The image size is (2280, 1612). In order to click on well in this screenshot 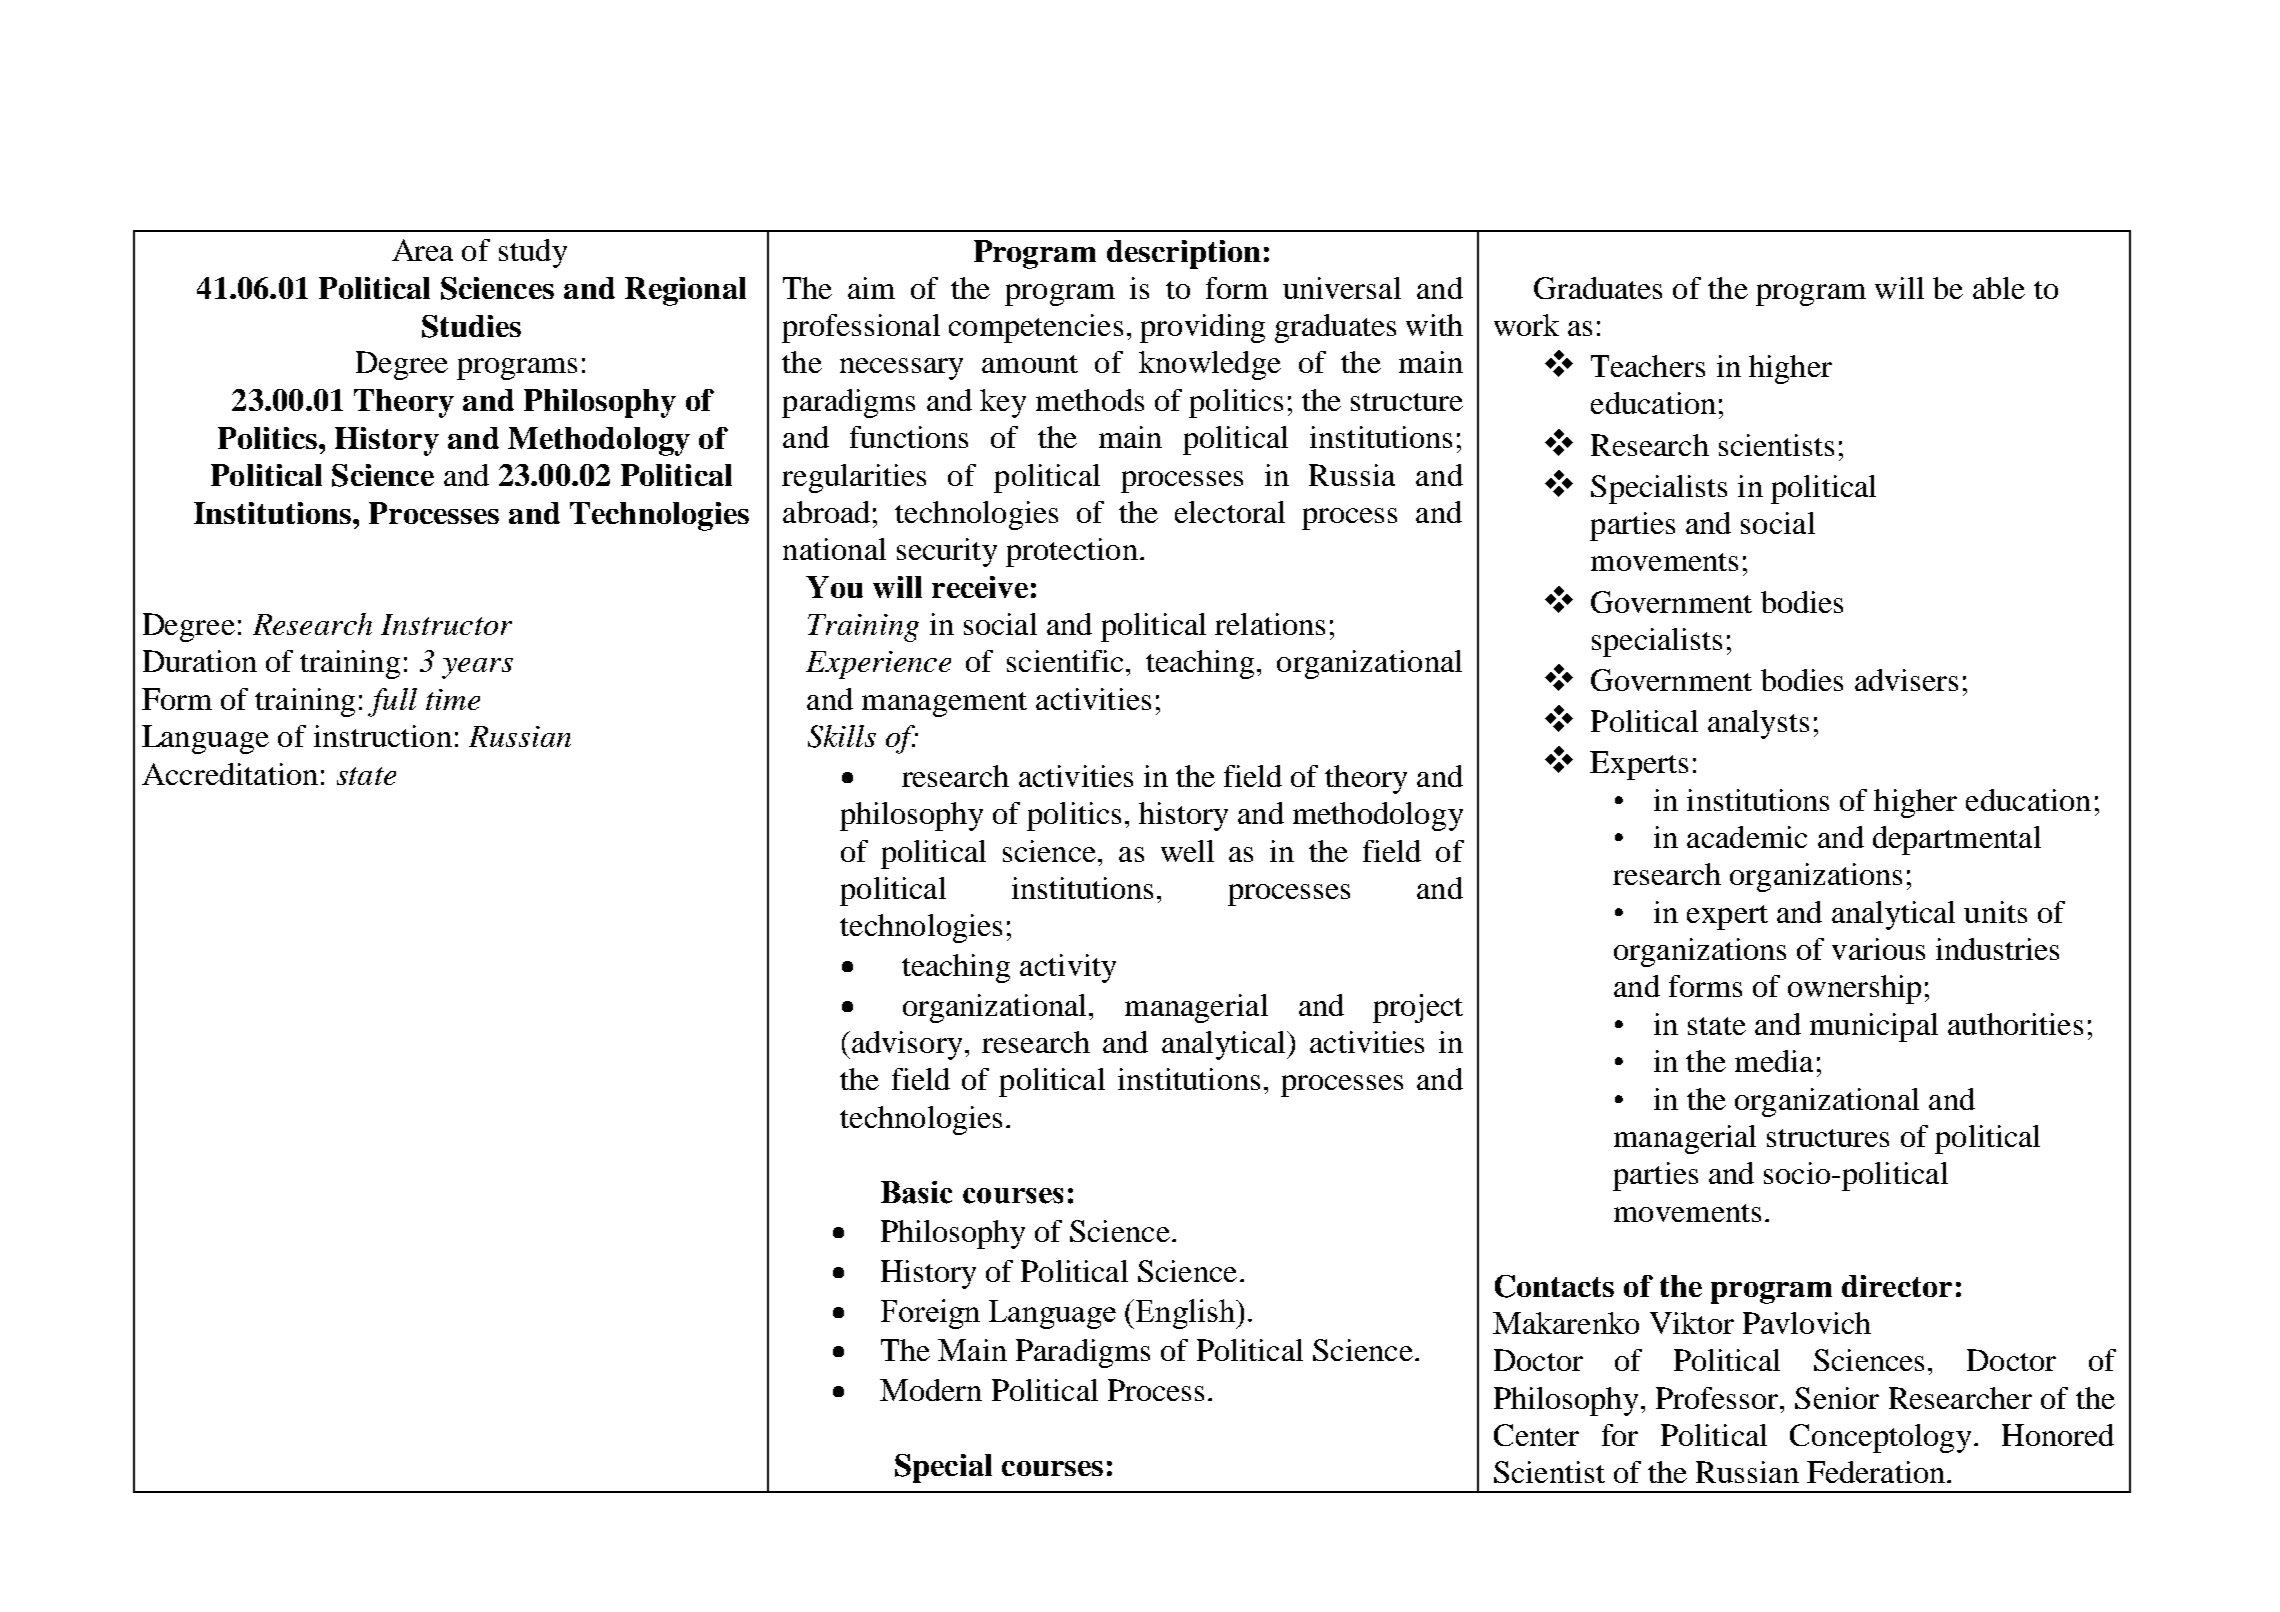, I will do `click(1187, 851)`.
